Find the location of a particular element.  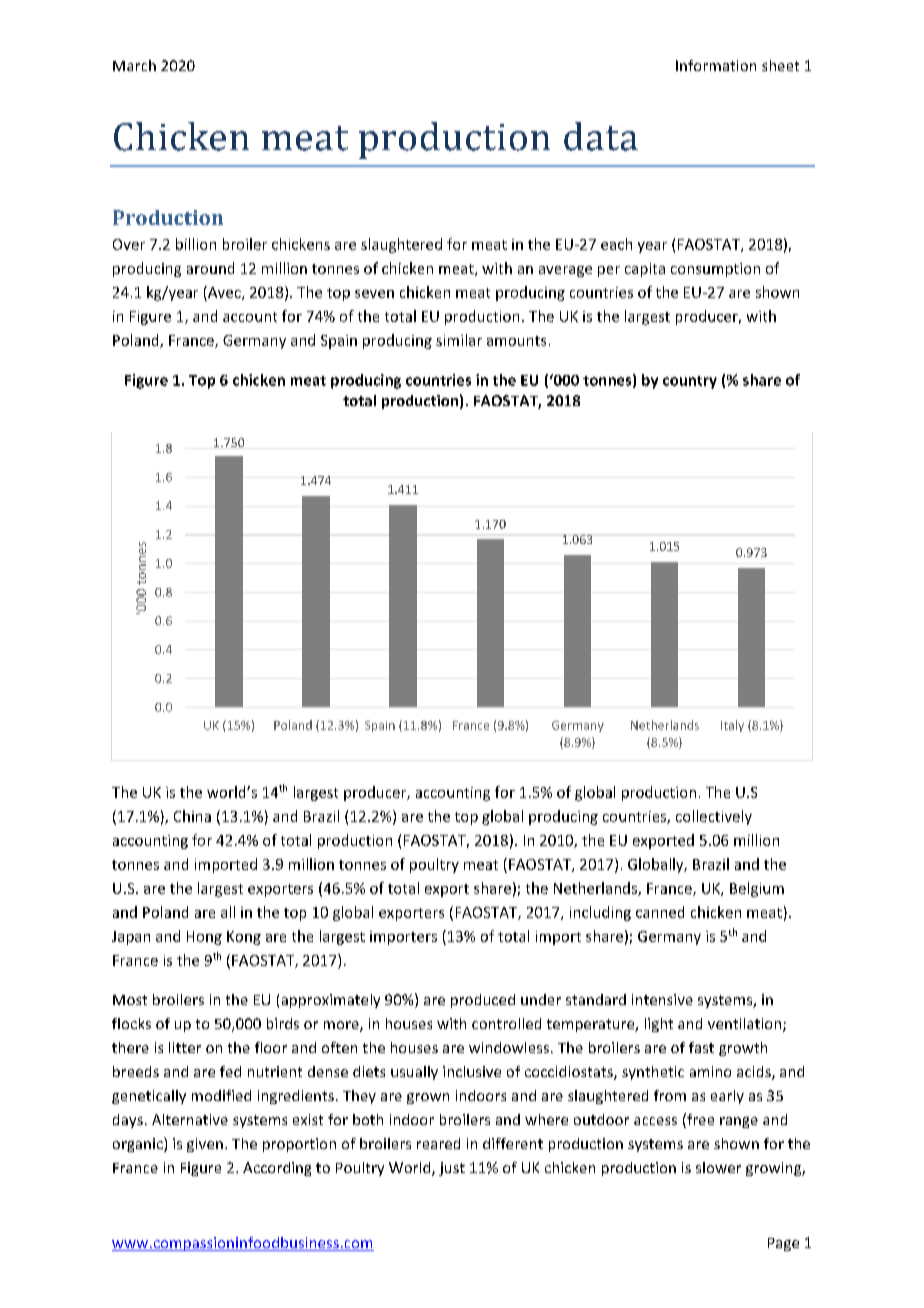

similar is located at coordinates (459, 340).
